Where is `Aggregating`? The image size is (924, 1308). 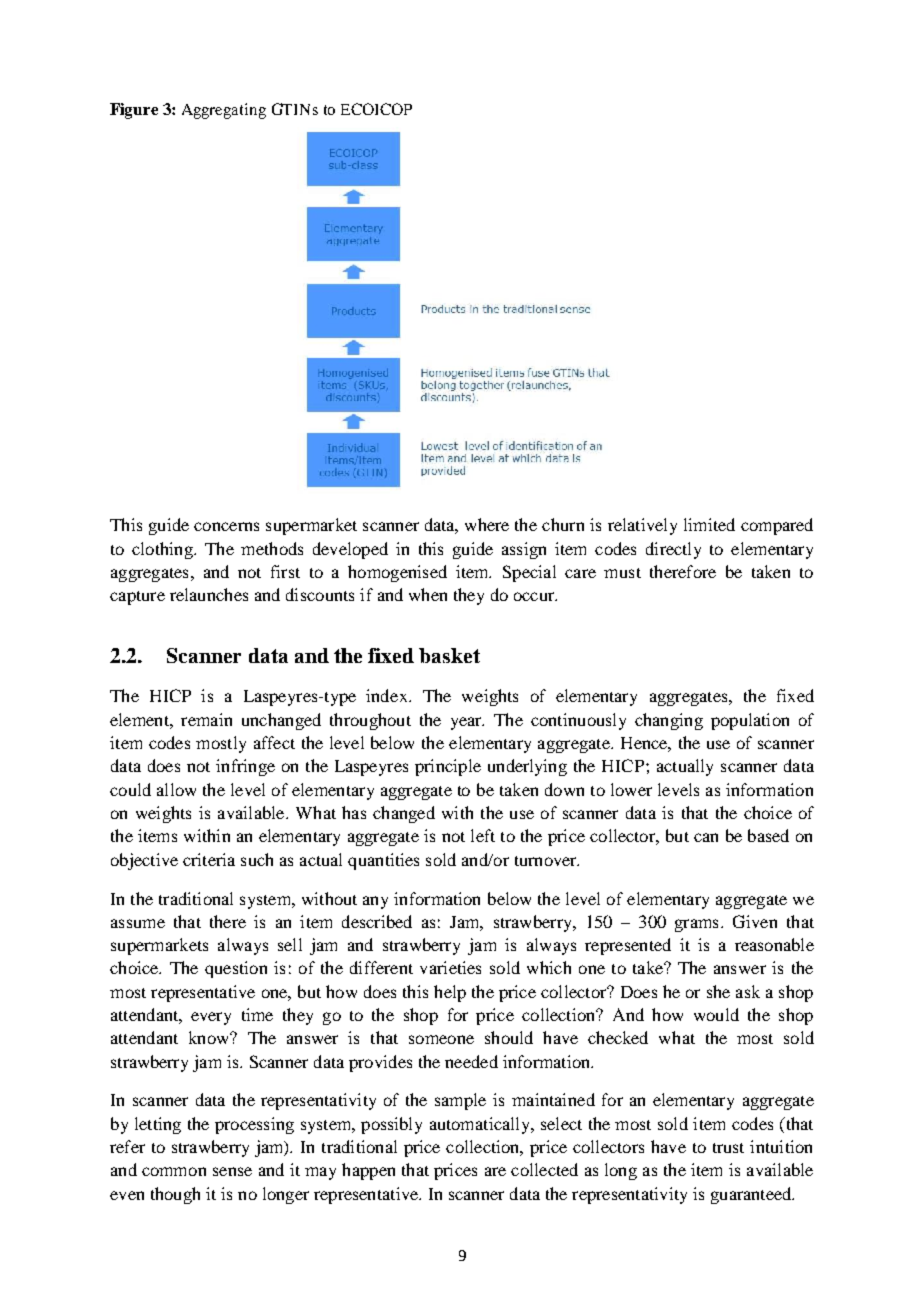
Aggregating is located at coordinates (224, 111).
